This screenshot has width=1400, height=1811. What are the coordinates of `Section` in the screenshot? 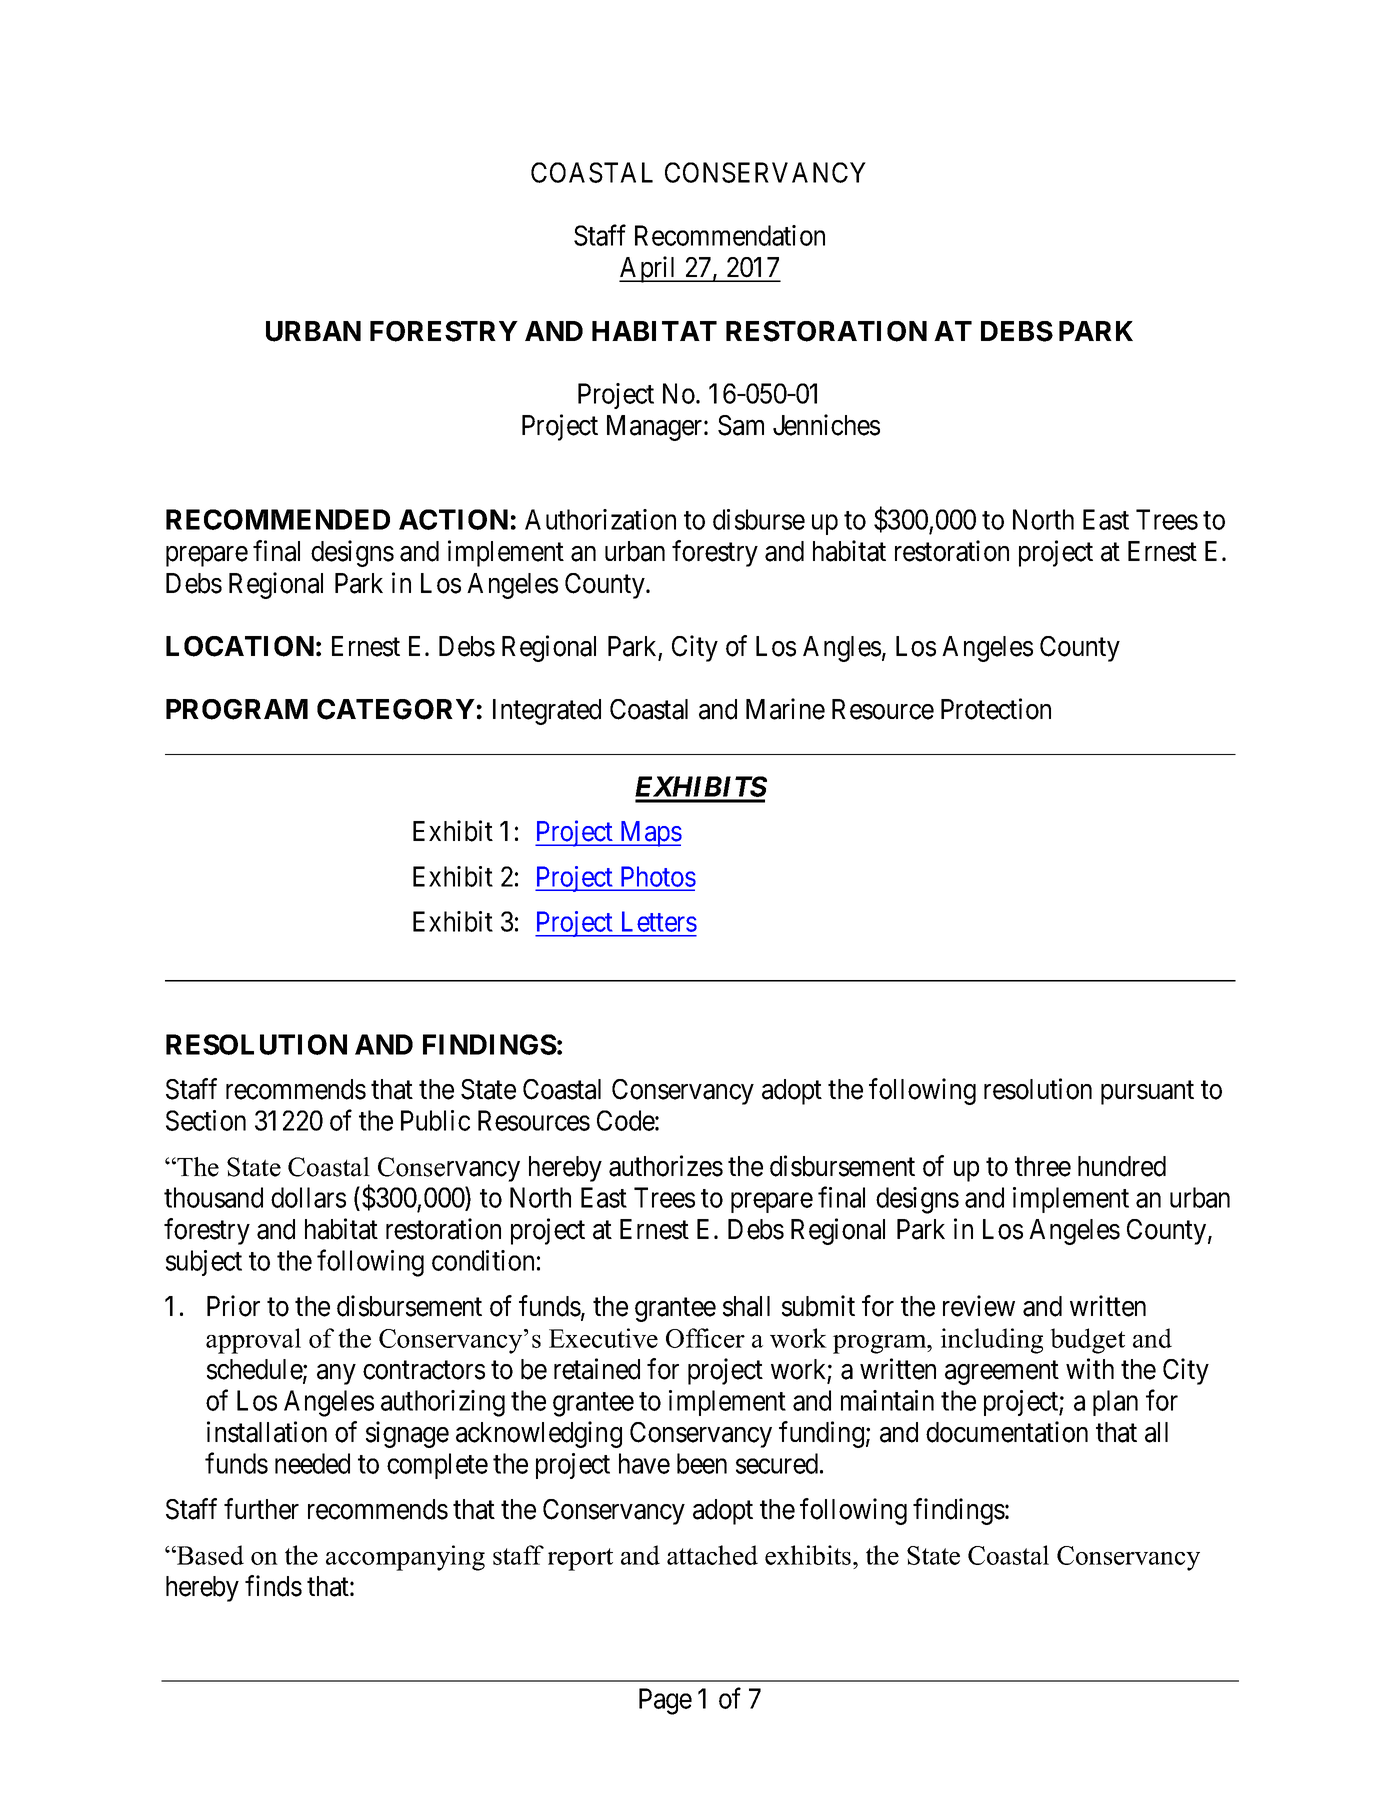 It's located at (206, 1120).
